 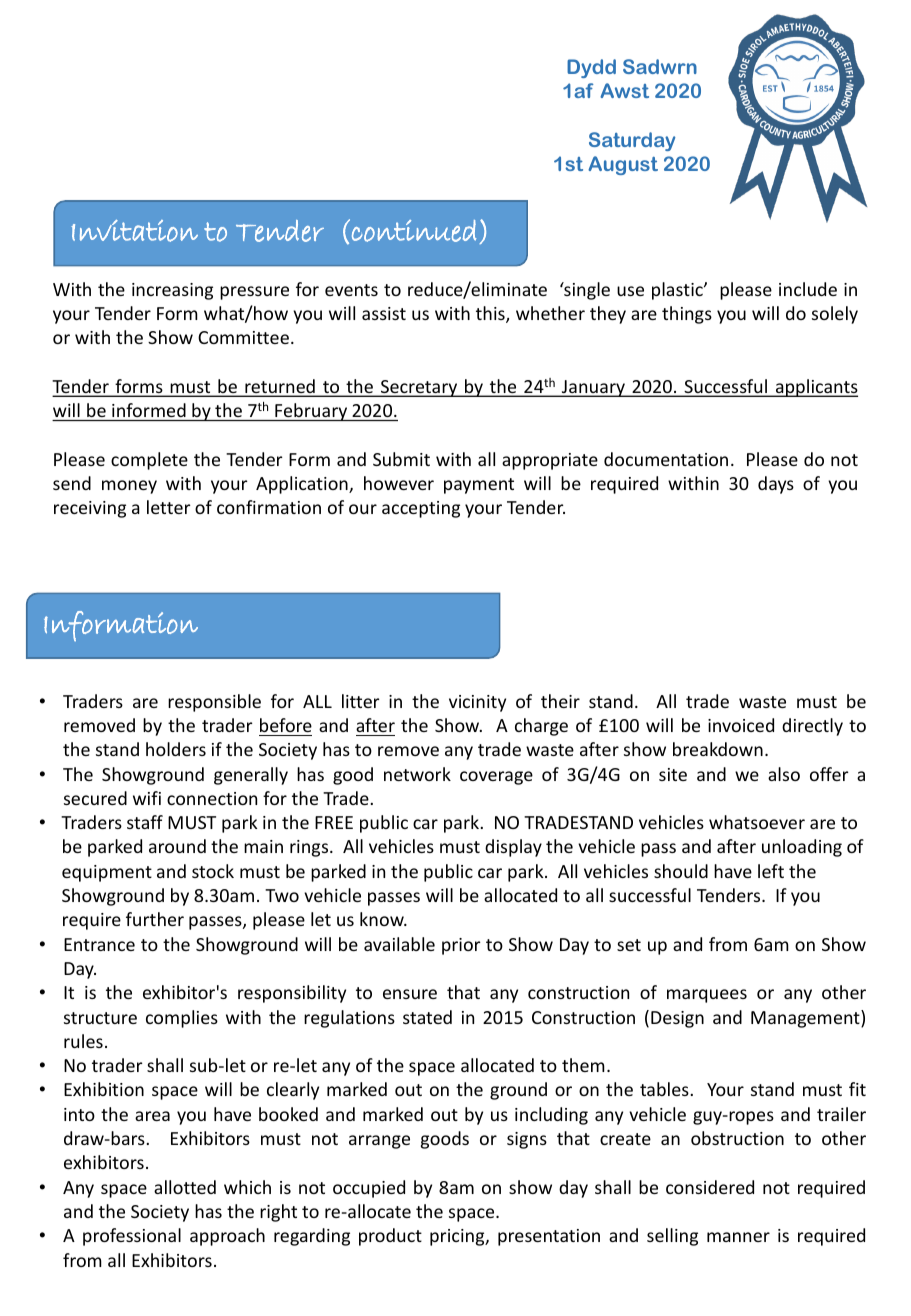 I want to click on allotted, so click(x=185, y=1187).
